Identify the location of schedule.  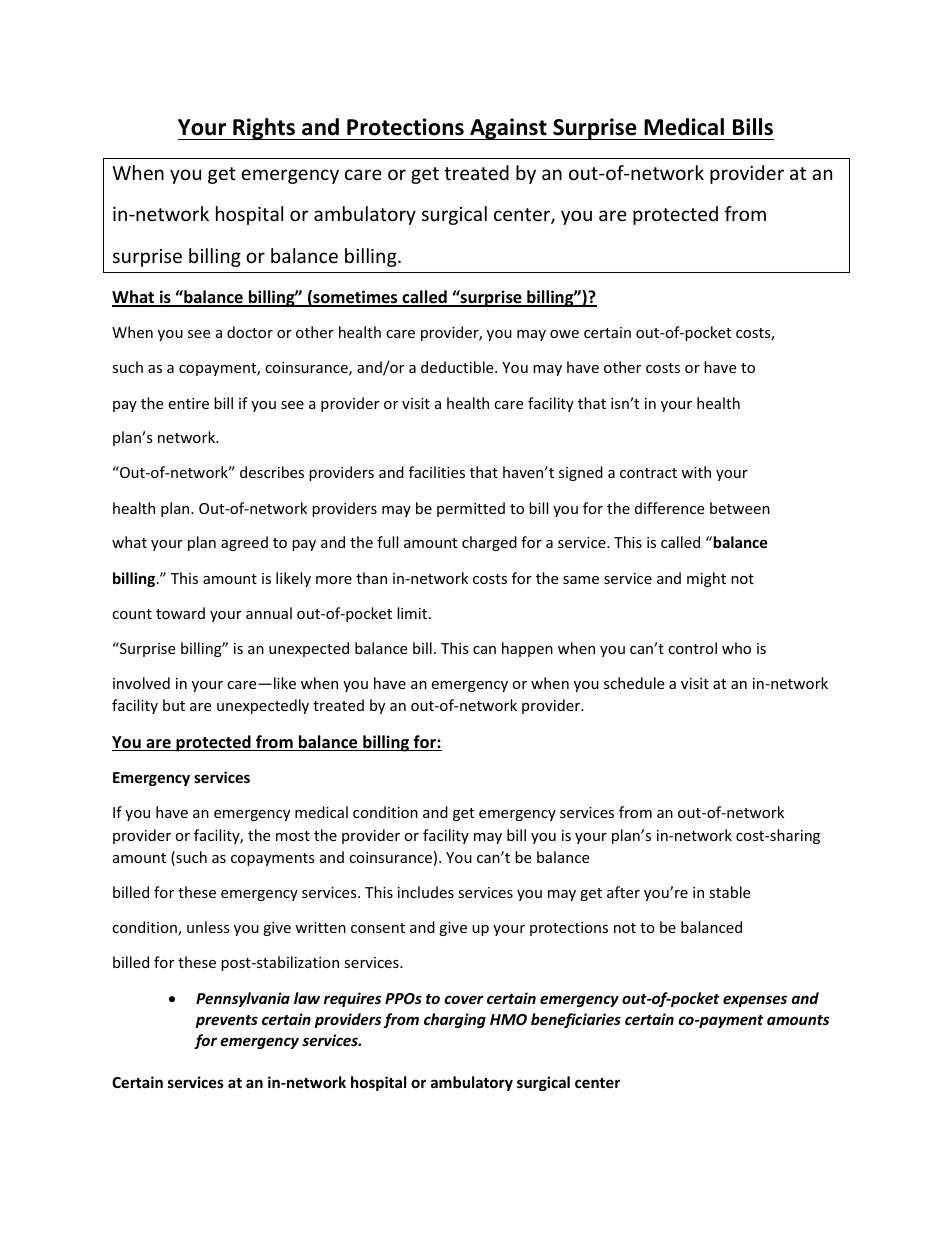
(634, 683).
